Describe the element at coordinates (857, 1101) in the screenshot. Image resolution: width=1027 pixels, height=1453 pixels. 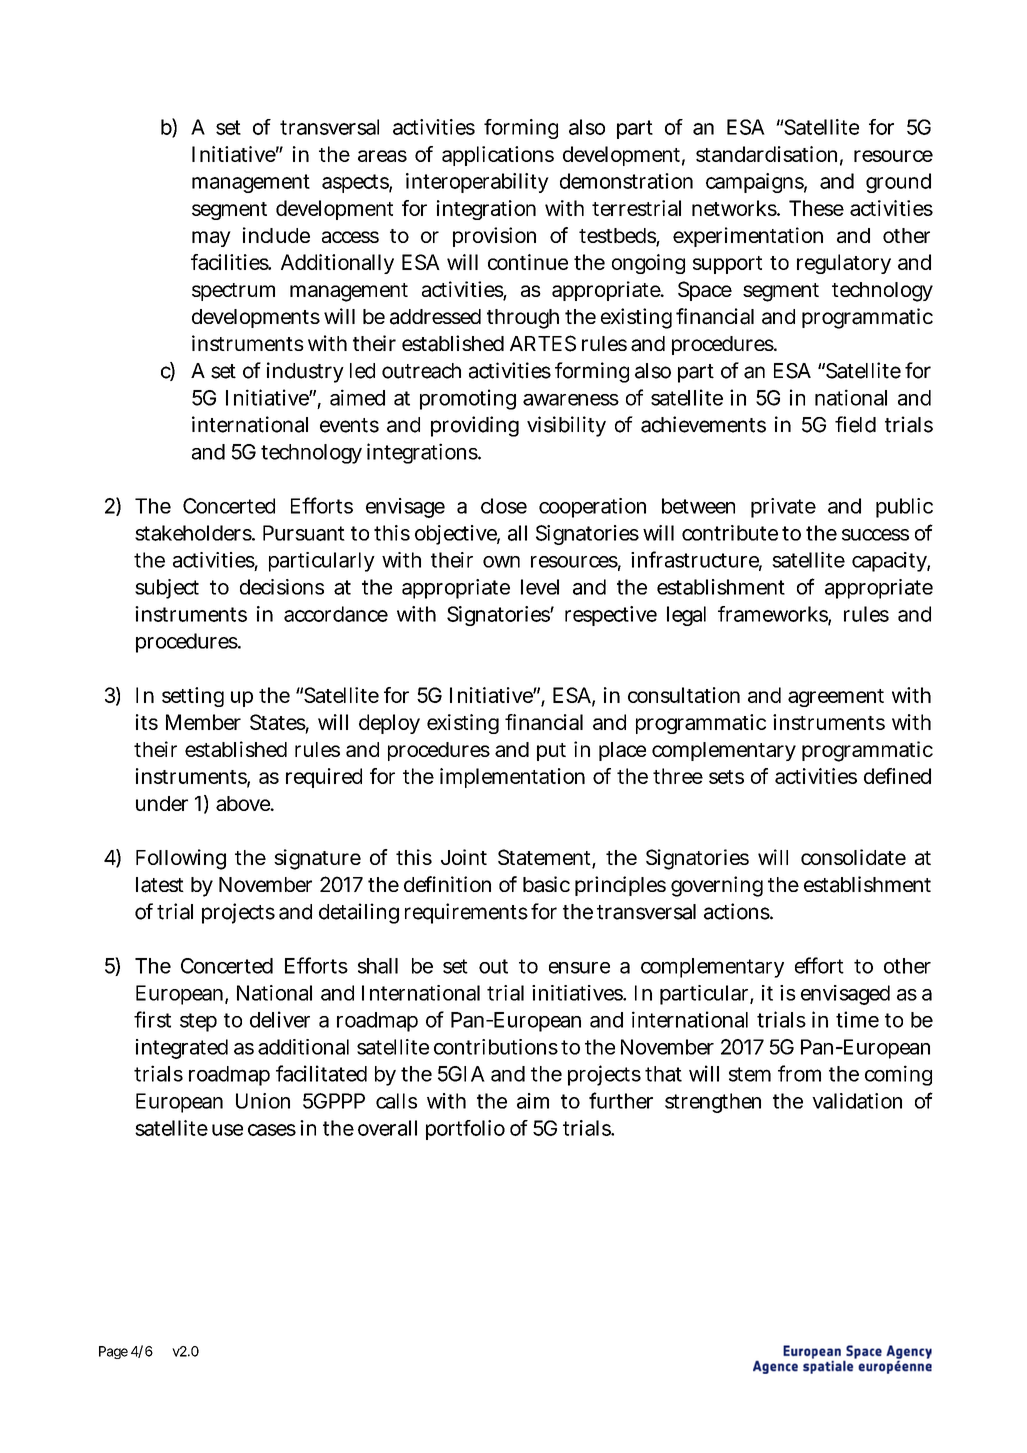
I see `validation` at that location.
